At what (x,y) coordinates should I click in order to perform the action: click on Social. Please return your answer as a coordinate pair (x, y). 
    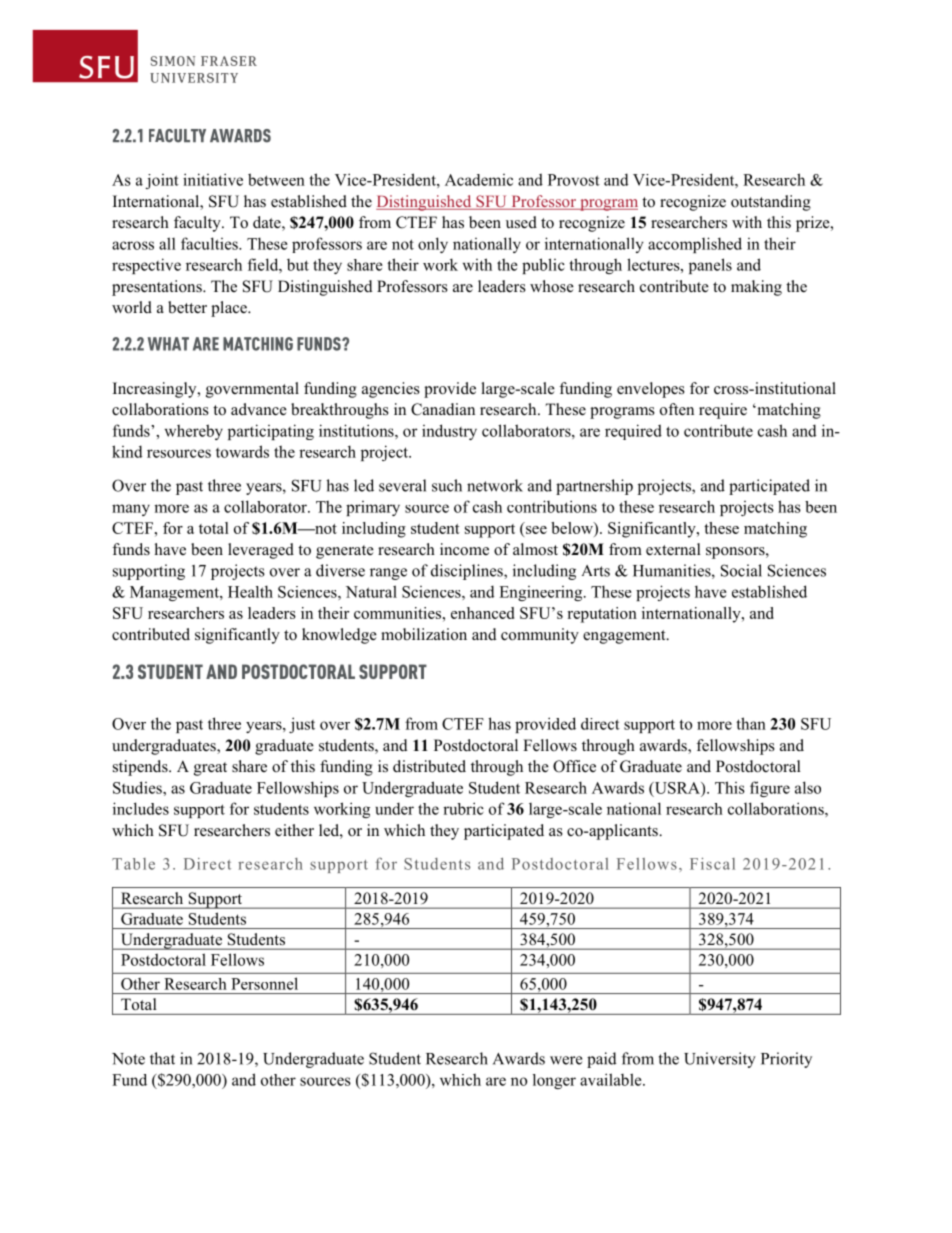
    Looking at the image, I should click on (741, 570).
